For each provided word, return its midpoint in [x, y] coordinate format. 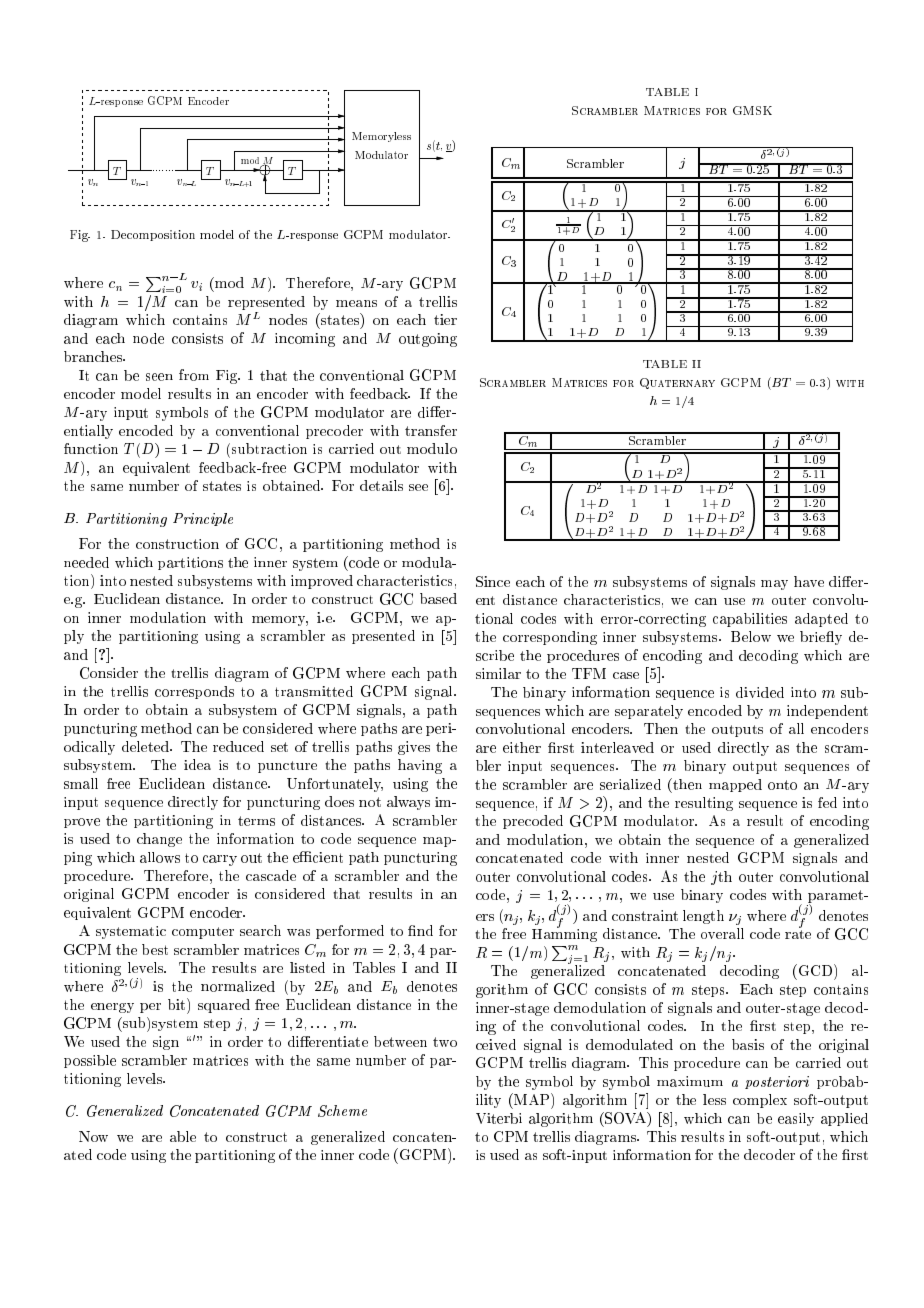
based [438, 598]
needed [86, 562]
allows [160, 857]
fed [827, 802]
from [194, 375]
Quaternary [677, 383]
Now [93, 1136]
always [408, 803]
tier [445, 319]
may [774, 585]
